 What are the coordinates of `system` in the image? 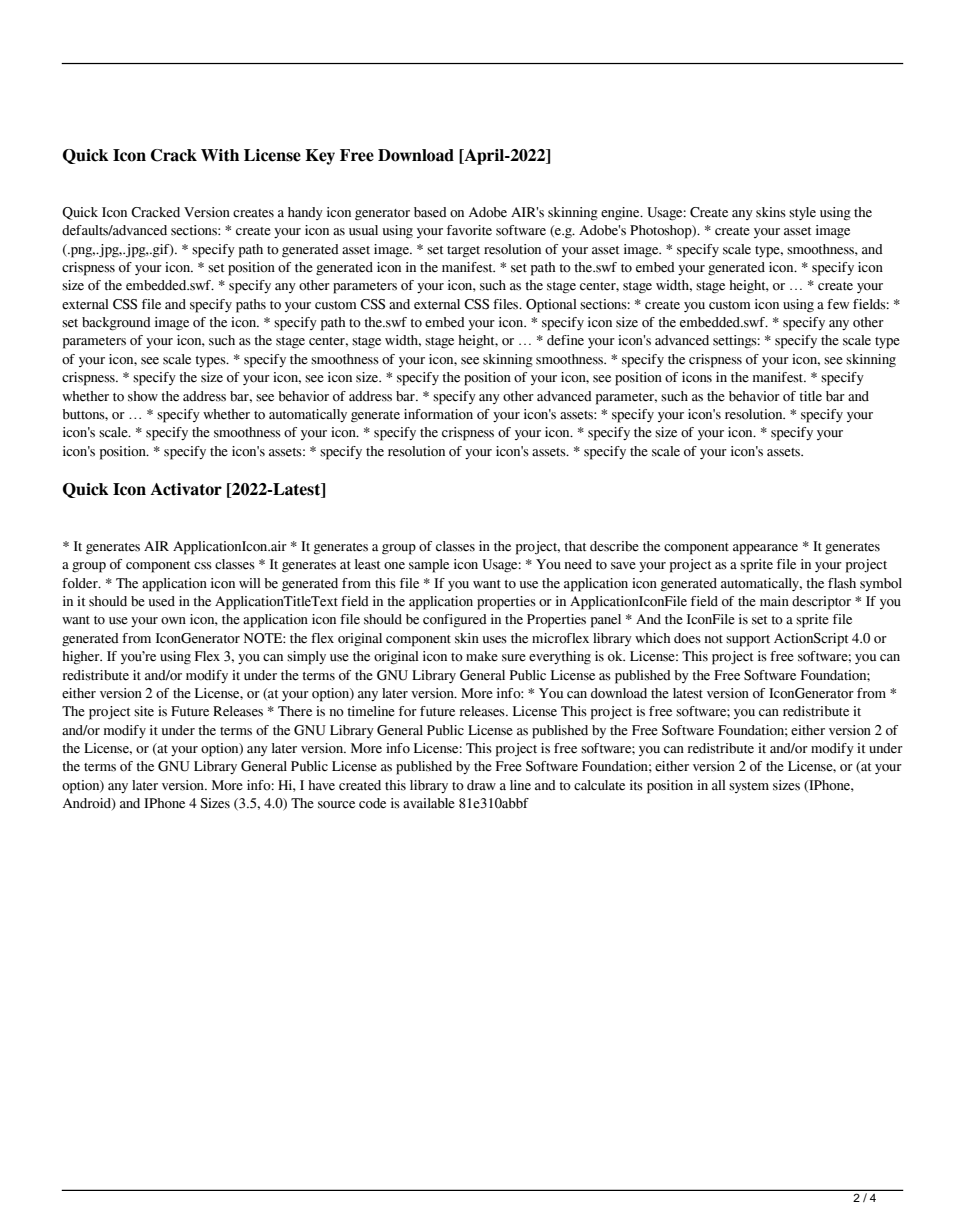 It's located at (749, 787).
